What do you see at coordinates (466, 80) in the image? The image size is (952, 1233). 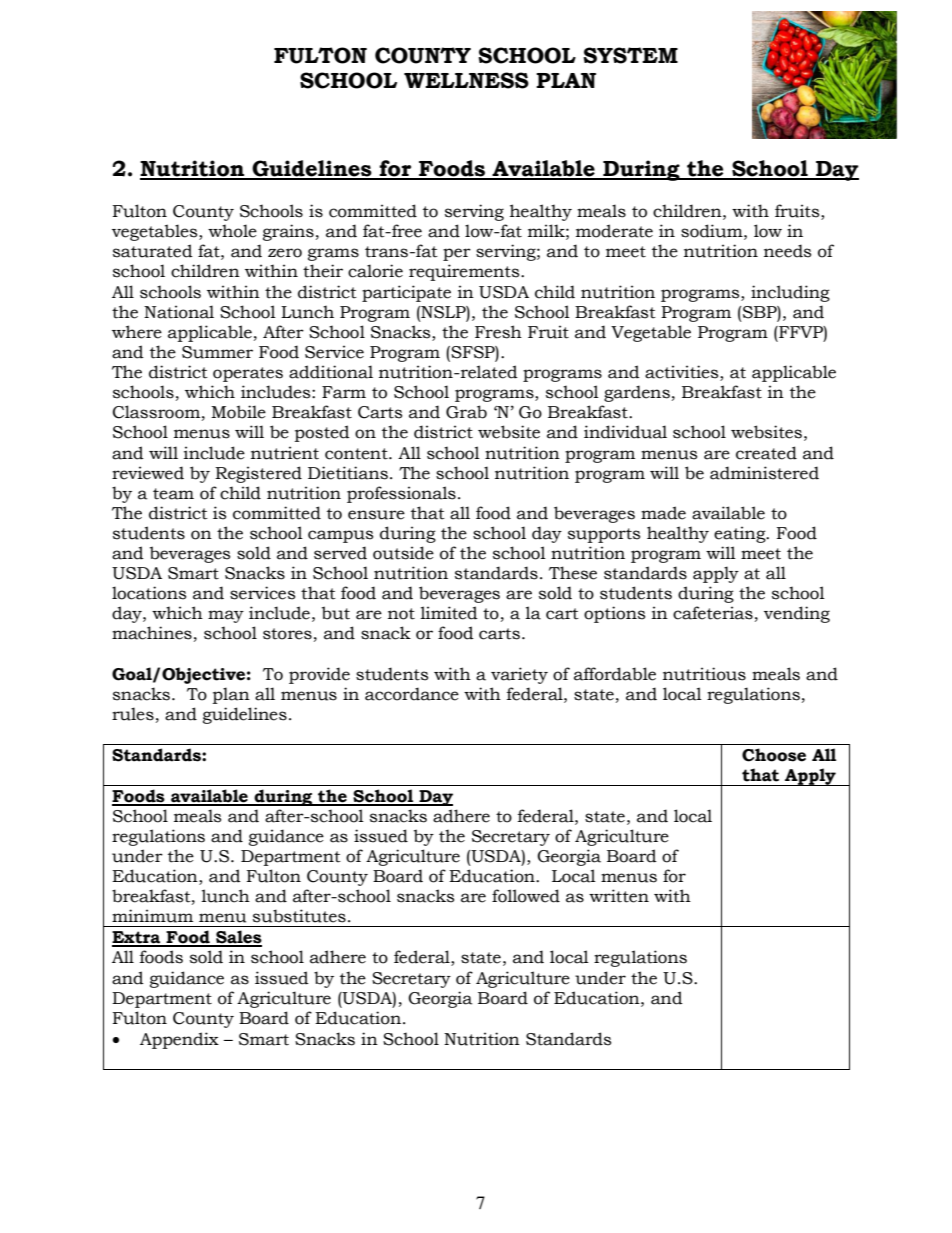 I see `WELLNESS` at bounding box center [466, 80].
